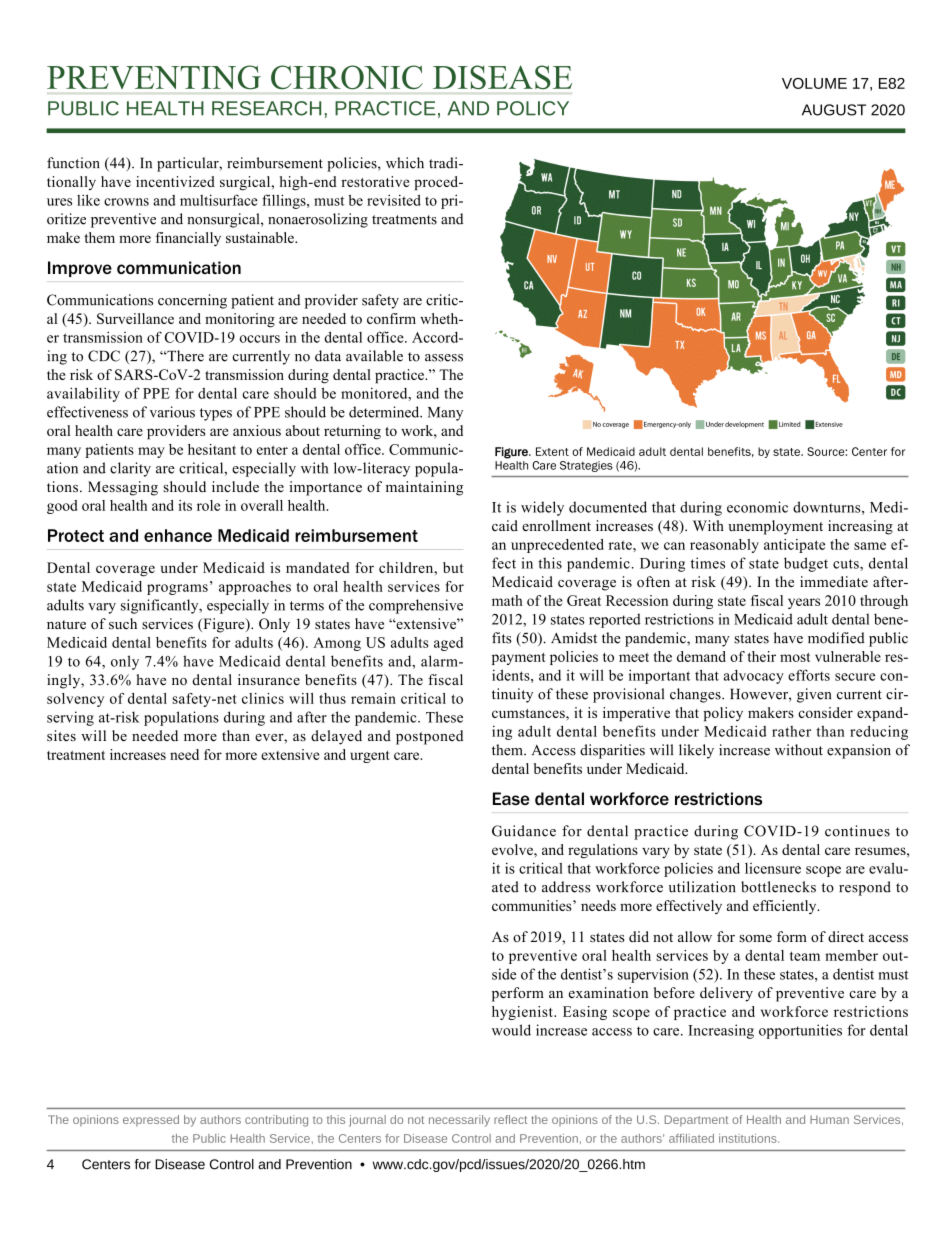 The height and width of the screenshot is (1233, 952). Describe the element at coordinates (773, 868) in the screenshot. I see `licensure` at that location.
